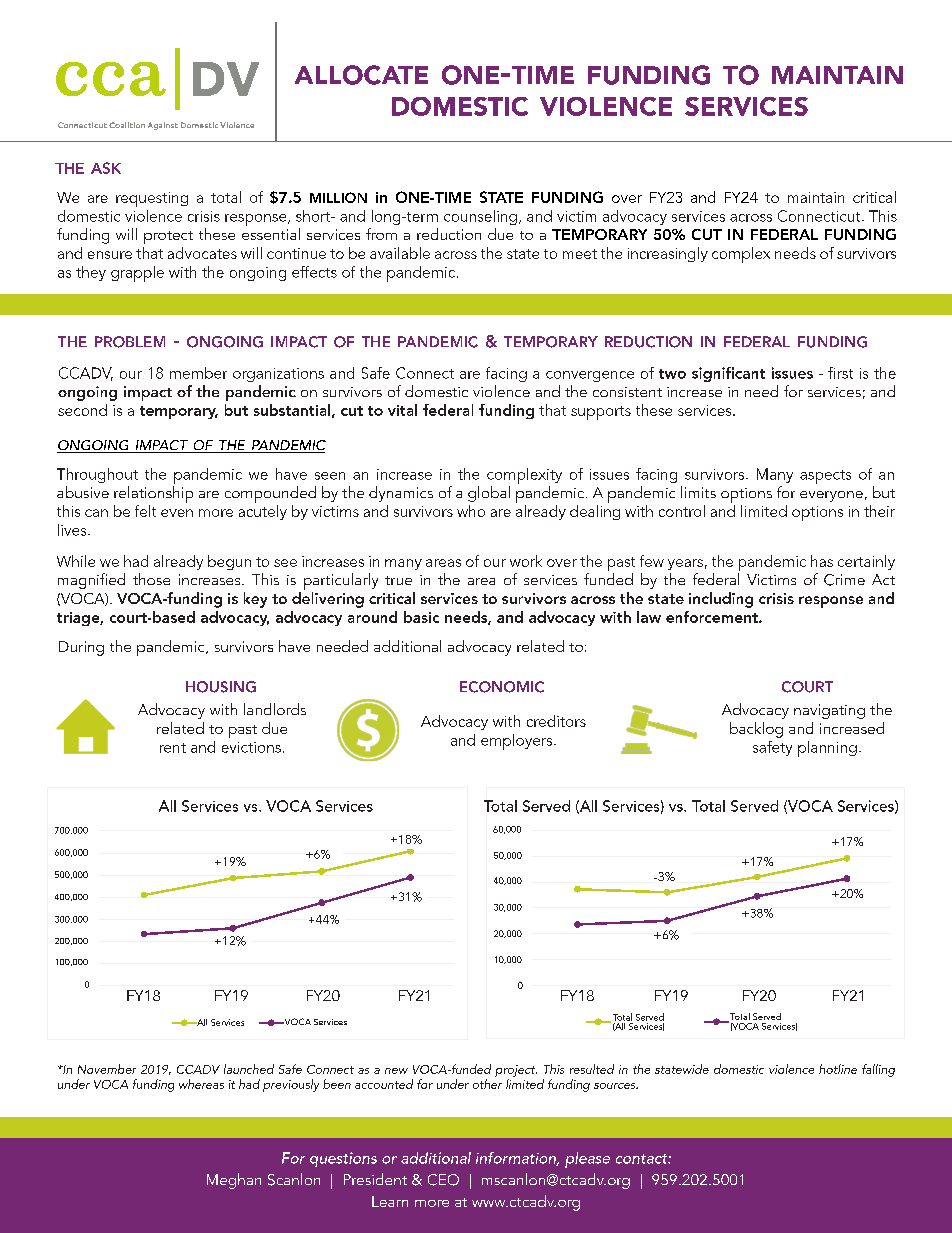 The height and width of the document is (1233, 952). What do you see at coordinates (234, 1181) in the document?
I see `Meghan` at bounding box center [234, 1181].
